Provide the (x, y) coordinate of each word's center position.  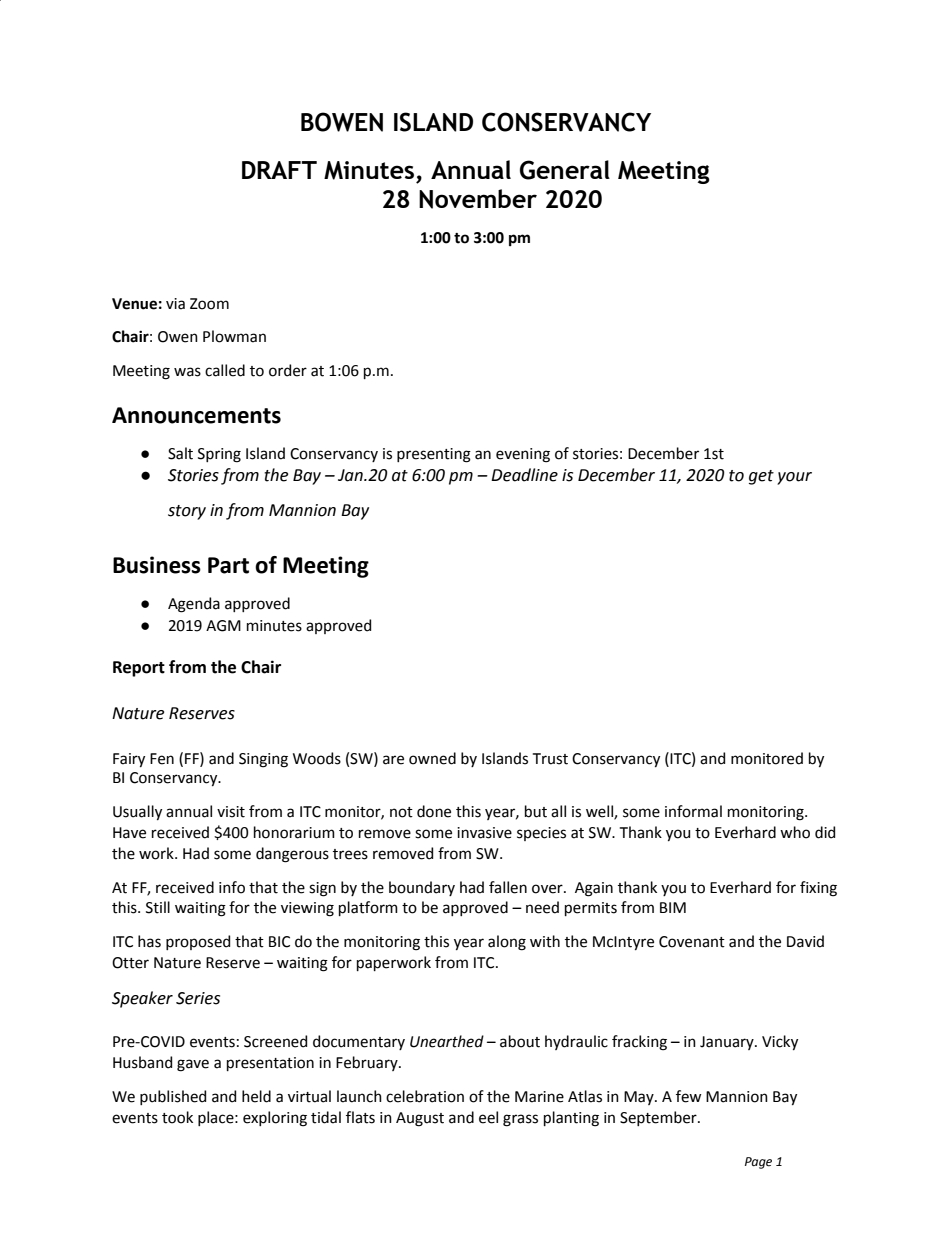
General (565, 170)
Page (758, 1163)
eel (488, 1117)
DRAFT (279, 170)
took (177, 1117)
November (478, 199)
